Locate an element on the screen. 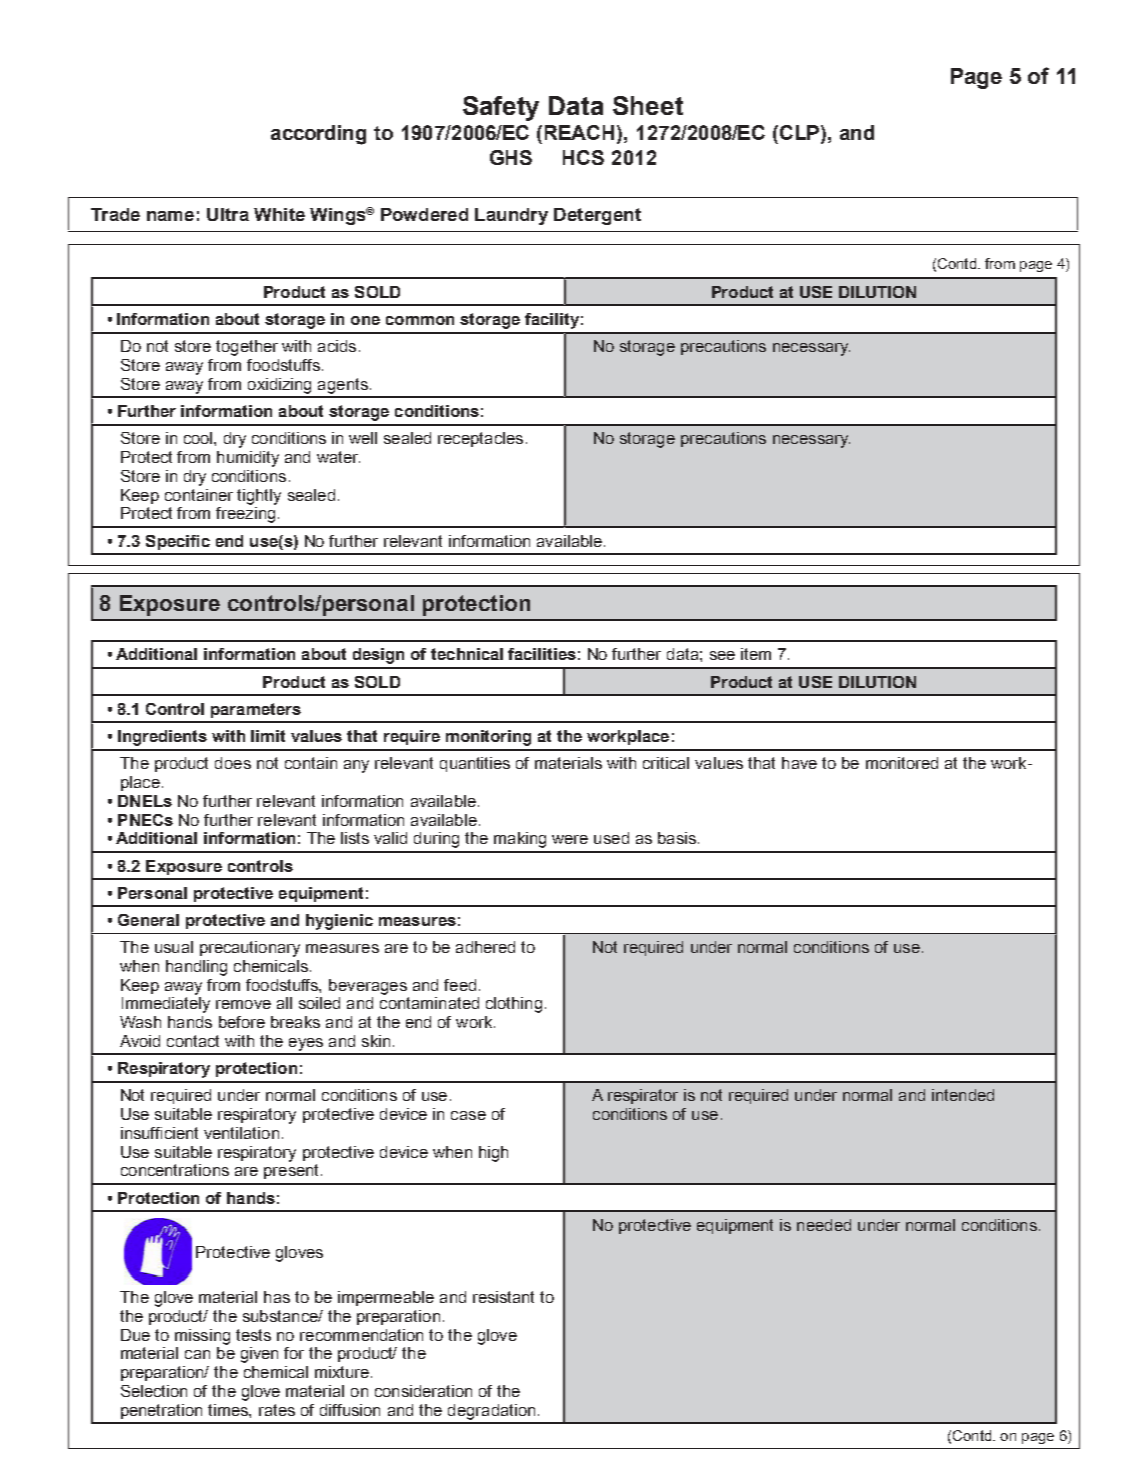 The width and height of the screenshot is (1146, 1483). GHS is located at coordinates (511, 157).
